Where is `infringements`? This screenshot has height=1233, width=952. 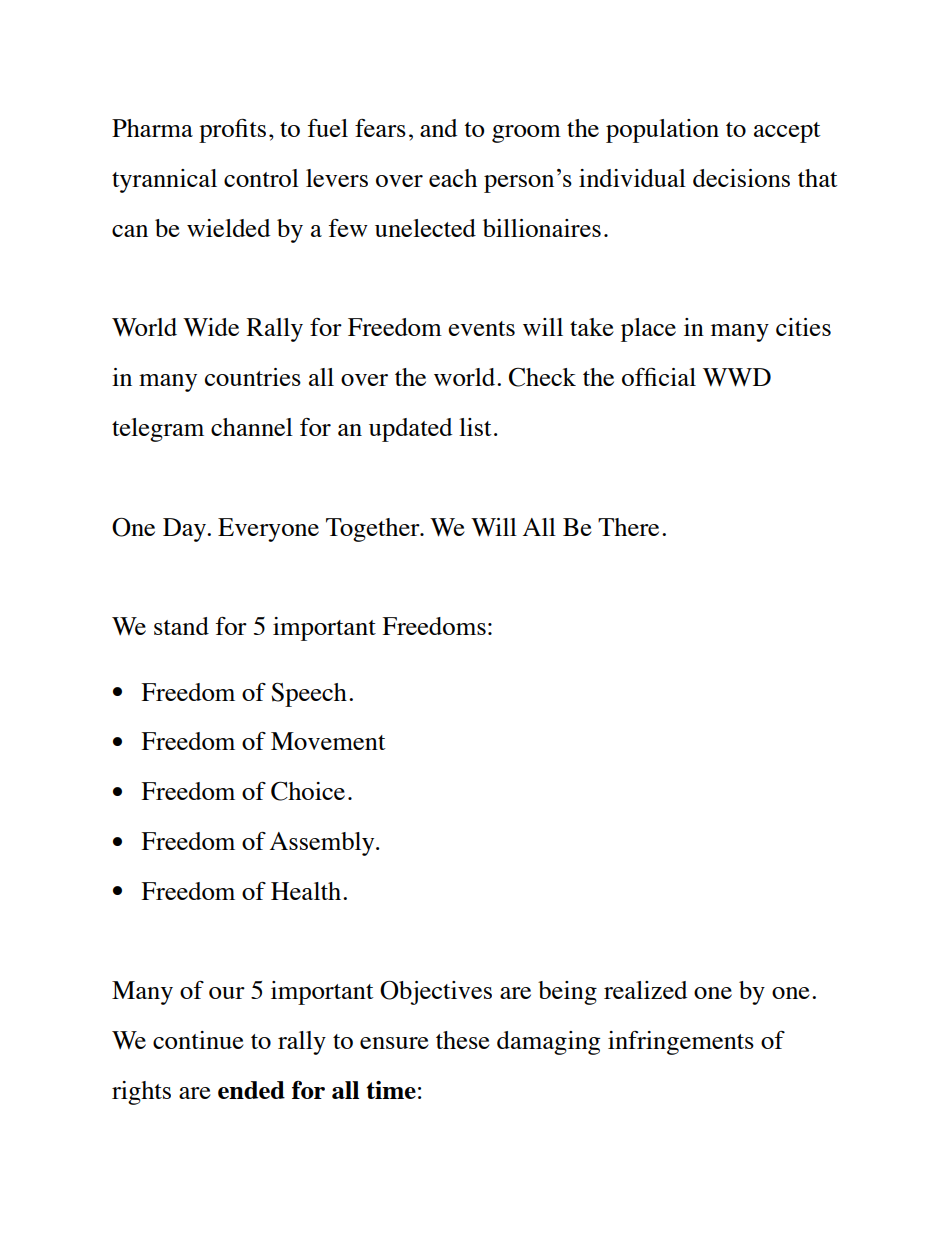 infringements is located at coordinates (681, 1043).
